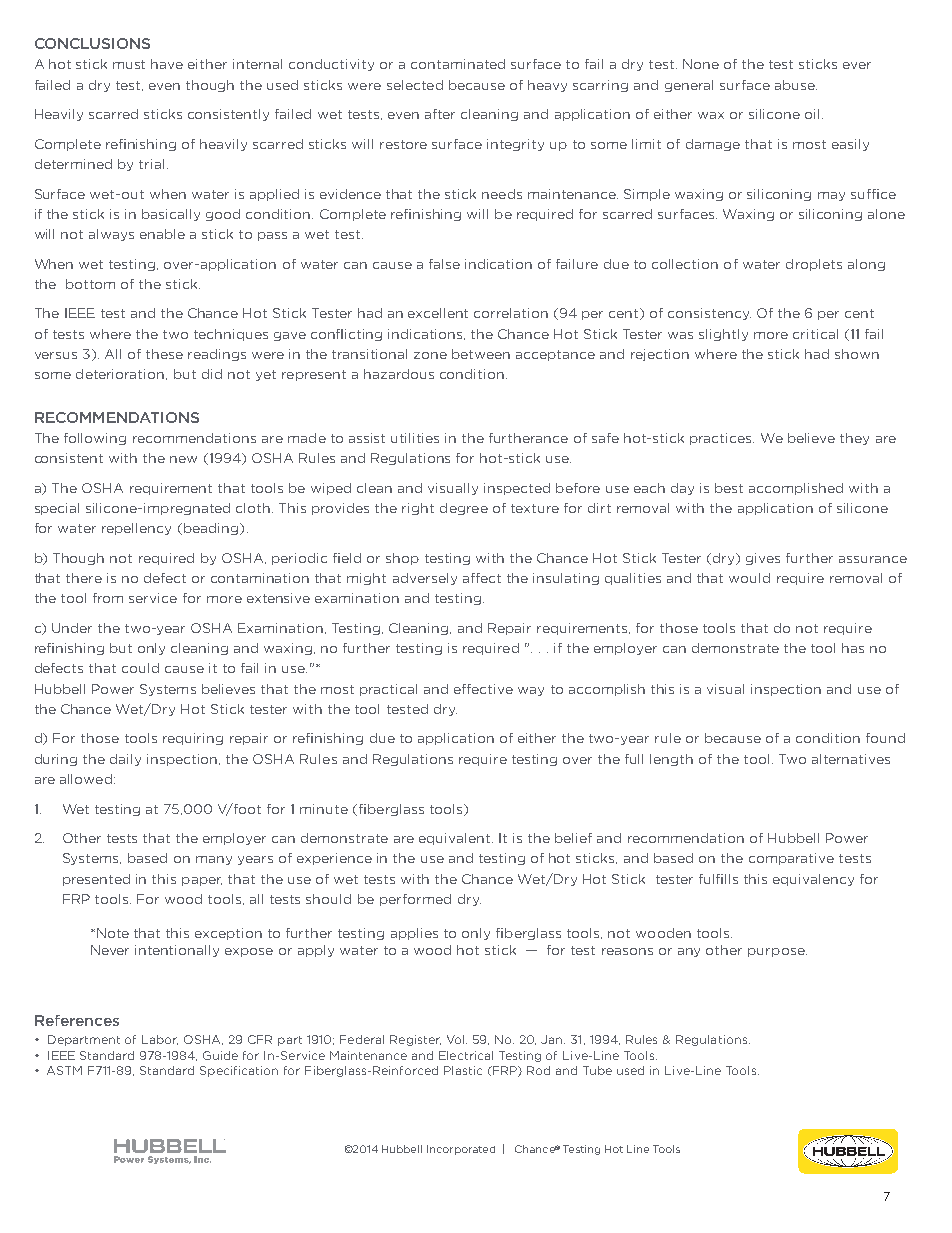 This screenshot has height=1233, width=952. What do you see at coordinates (239, 1071) in the screenshot?
I see `Specification` at bounding box center [239, 1071].
